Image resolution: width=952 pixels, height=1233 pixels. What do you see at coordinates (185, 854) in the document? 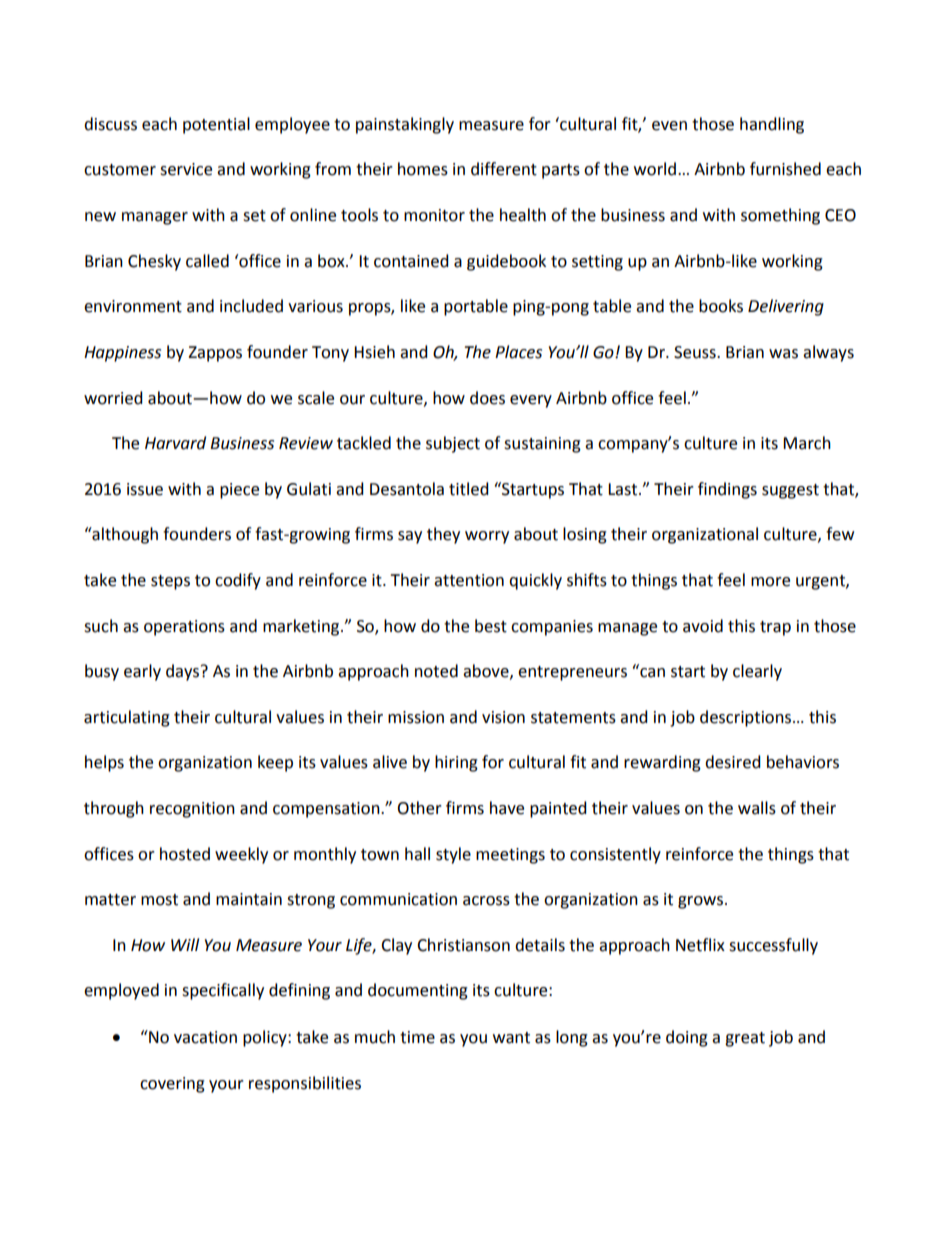
I see `hosted` at bounding box center [185, 854].
